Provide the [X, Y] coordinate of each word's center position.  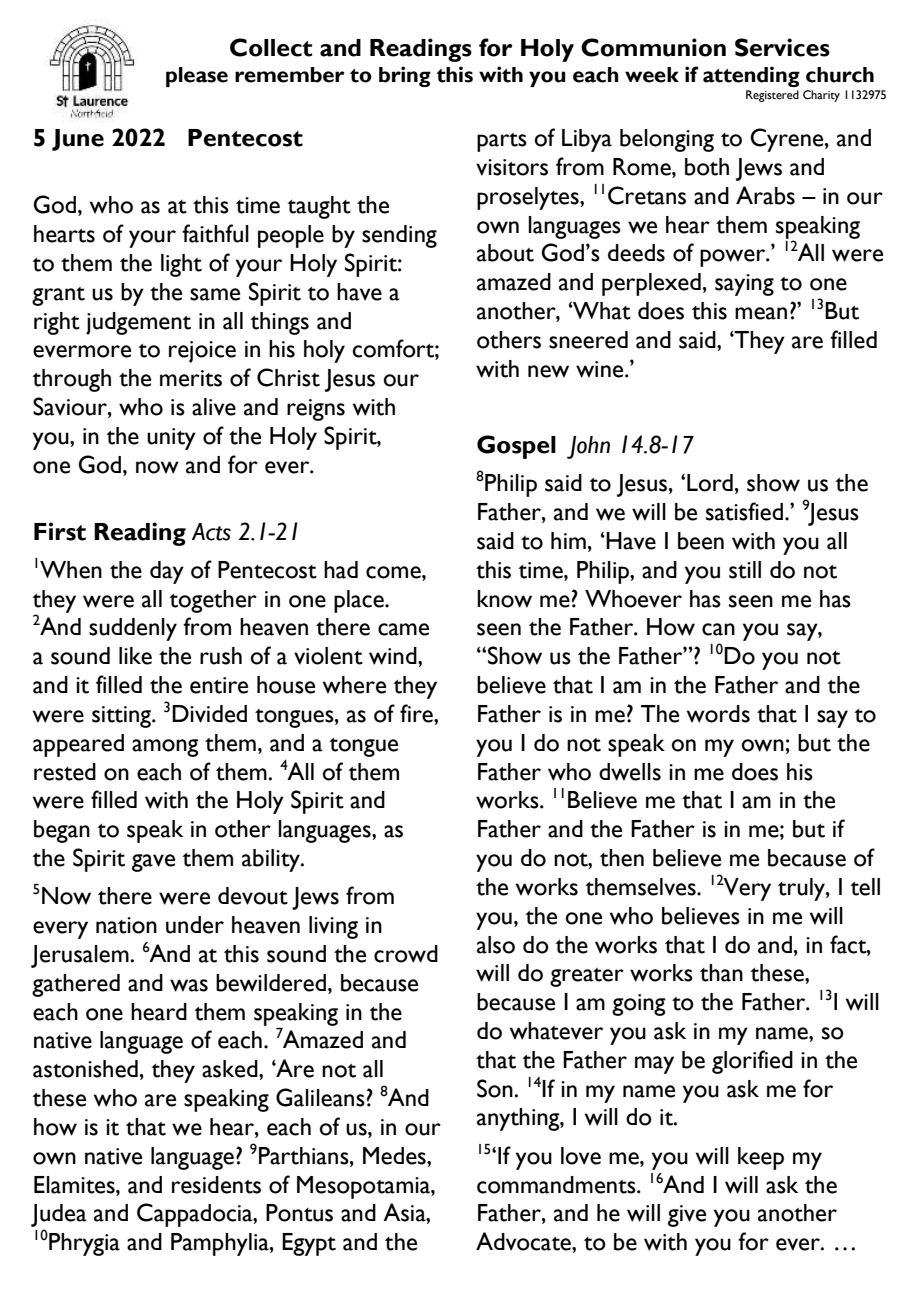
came [403, 629]
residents [216, 1185]
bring [405, 76]
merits [191, 378]
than [721, 973]
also [496, 945]
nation [126, 925]
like [135, 656]
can [718, 629]
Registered [772, 96]
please [197, 77]
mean [761, 313]
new [548, 371]
